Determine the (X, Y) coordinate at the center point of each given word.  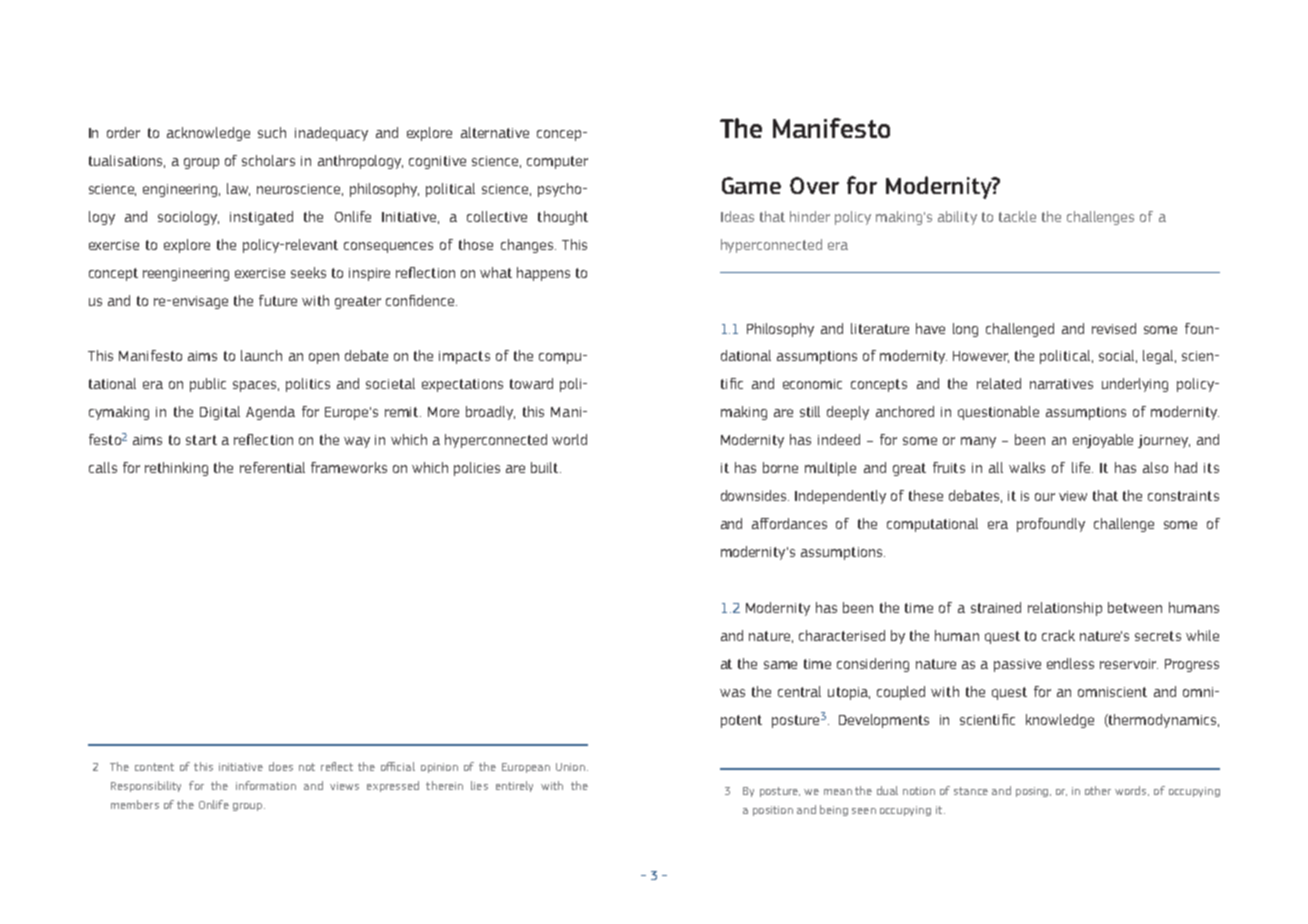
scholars (268, 160)
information (266, 785)
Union (570, 767)
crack (1058, 635)
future (278, 300)
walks (1027, 467)
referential (272, 467)
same (780, 665)
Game (751, 185)
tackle (1017, 216)
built (546, 467)
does (281, 766)
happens (543, 274)
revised (1114, 328)
